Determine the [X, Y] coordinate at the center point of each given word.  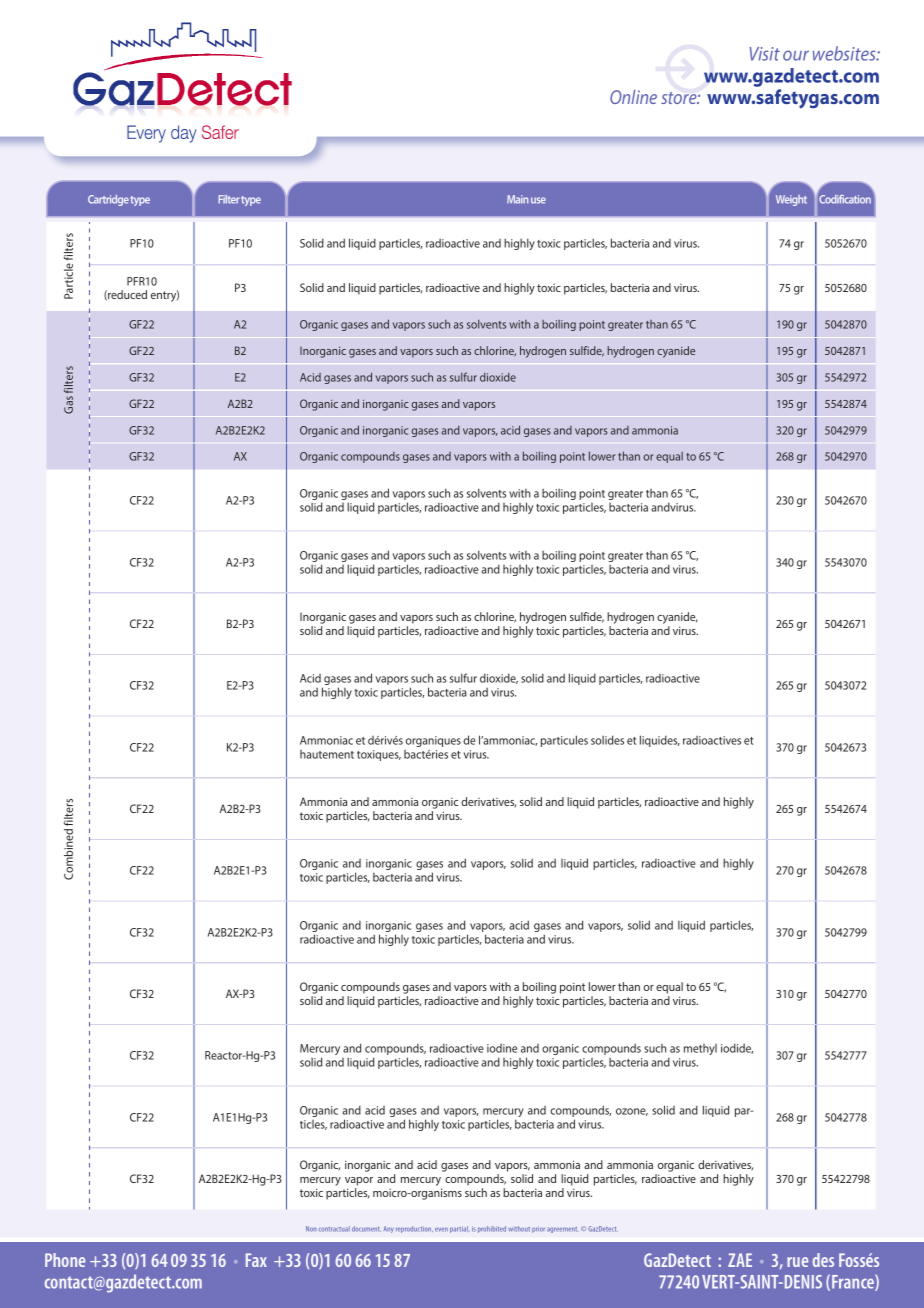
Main [517, 199]
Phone [65, 1260]
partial [459, 1229]
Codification [844, 198]
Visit [764, 54]
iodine [502, 1048]
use [538, 200]
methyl [700, 1049]
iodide [737, 1048]
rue [797, 1262]
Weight [791, 200]
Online [633, 97]
